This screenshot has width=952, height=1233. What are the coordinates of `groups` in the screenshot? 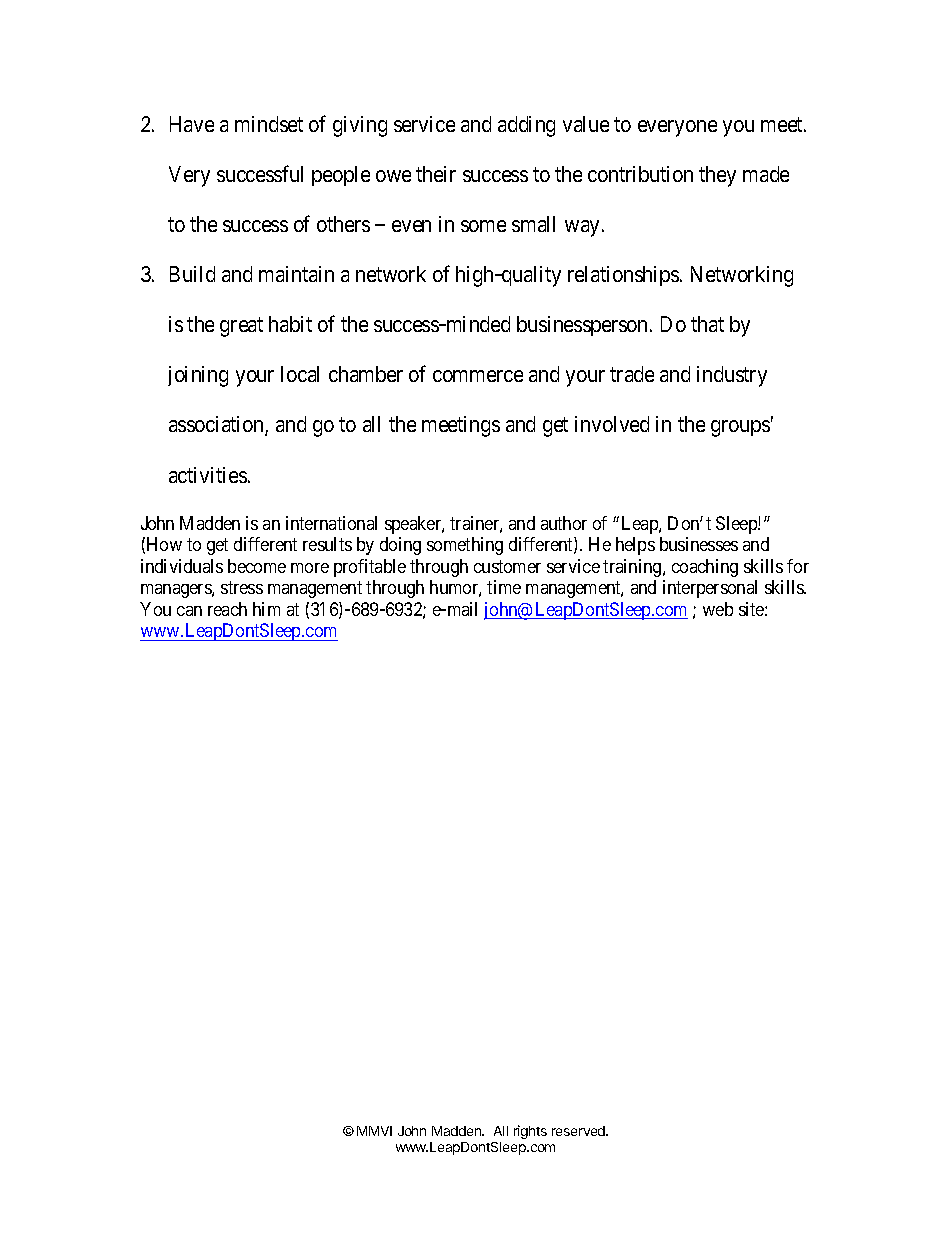 It's located at (740, 428).
